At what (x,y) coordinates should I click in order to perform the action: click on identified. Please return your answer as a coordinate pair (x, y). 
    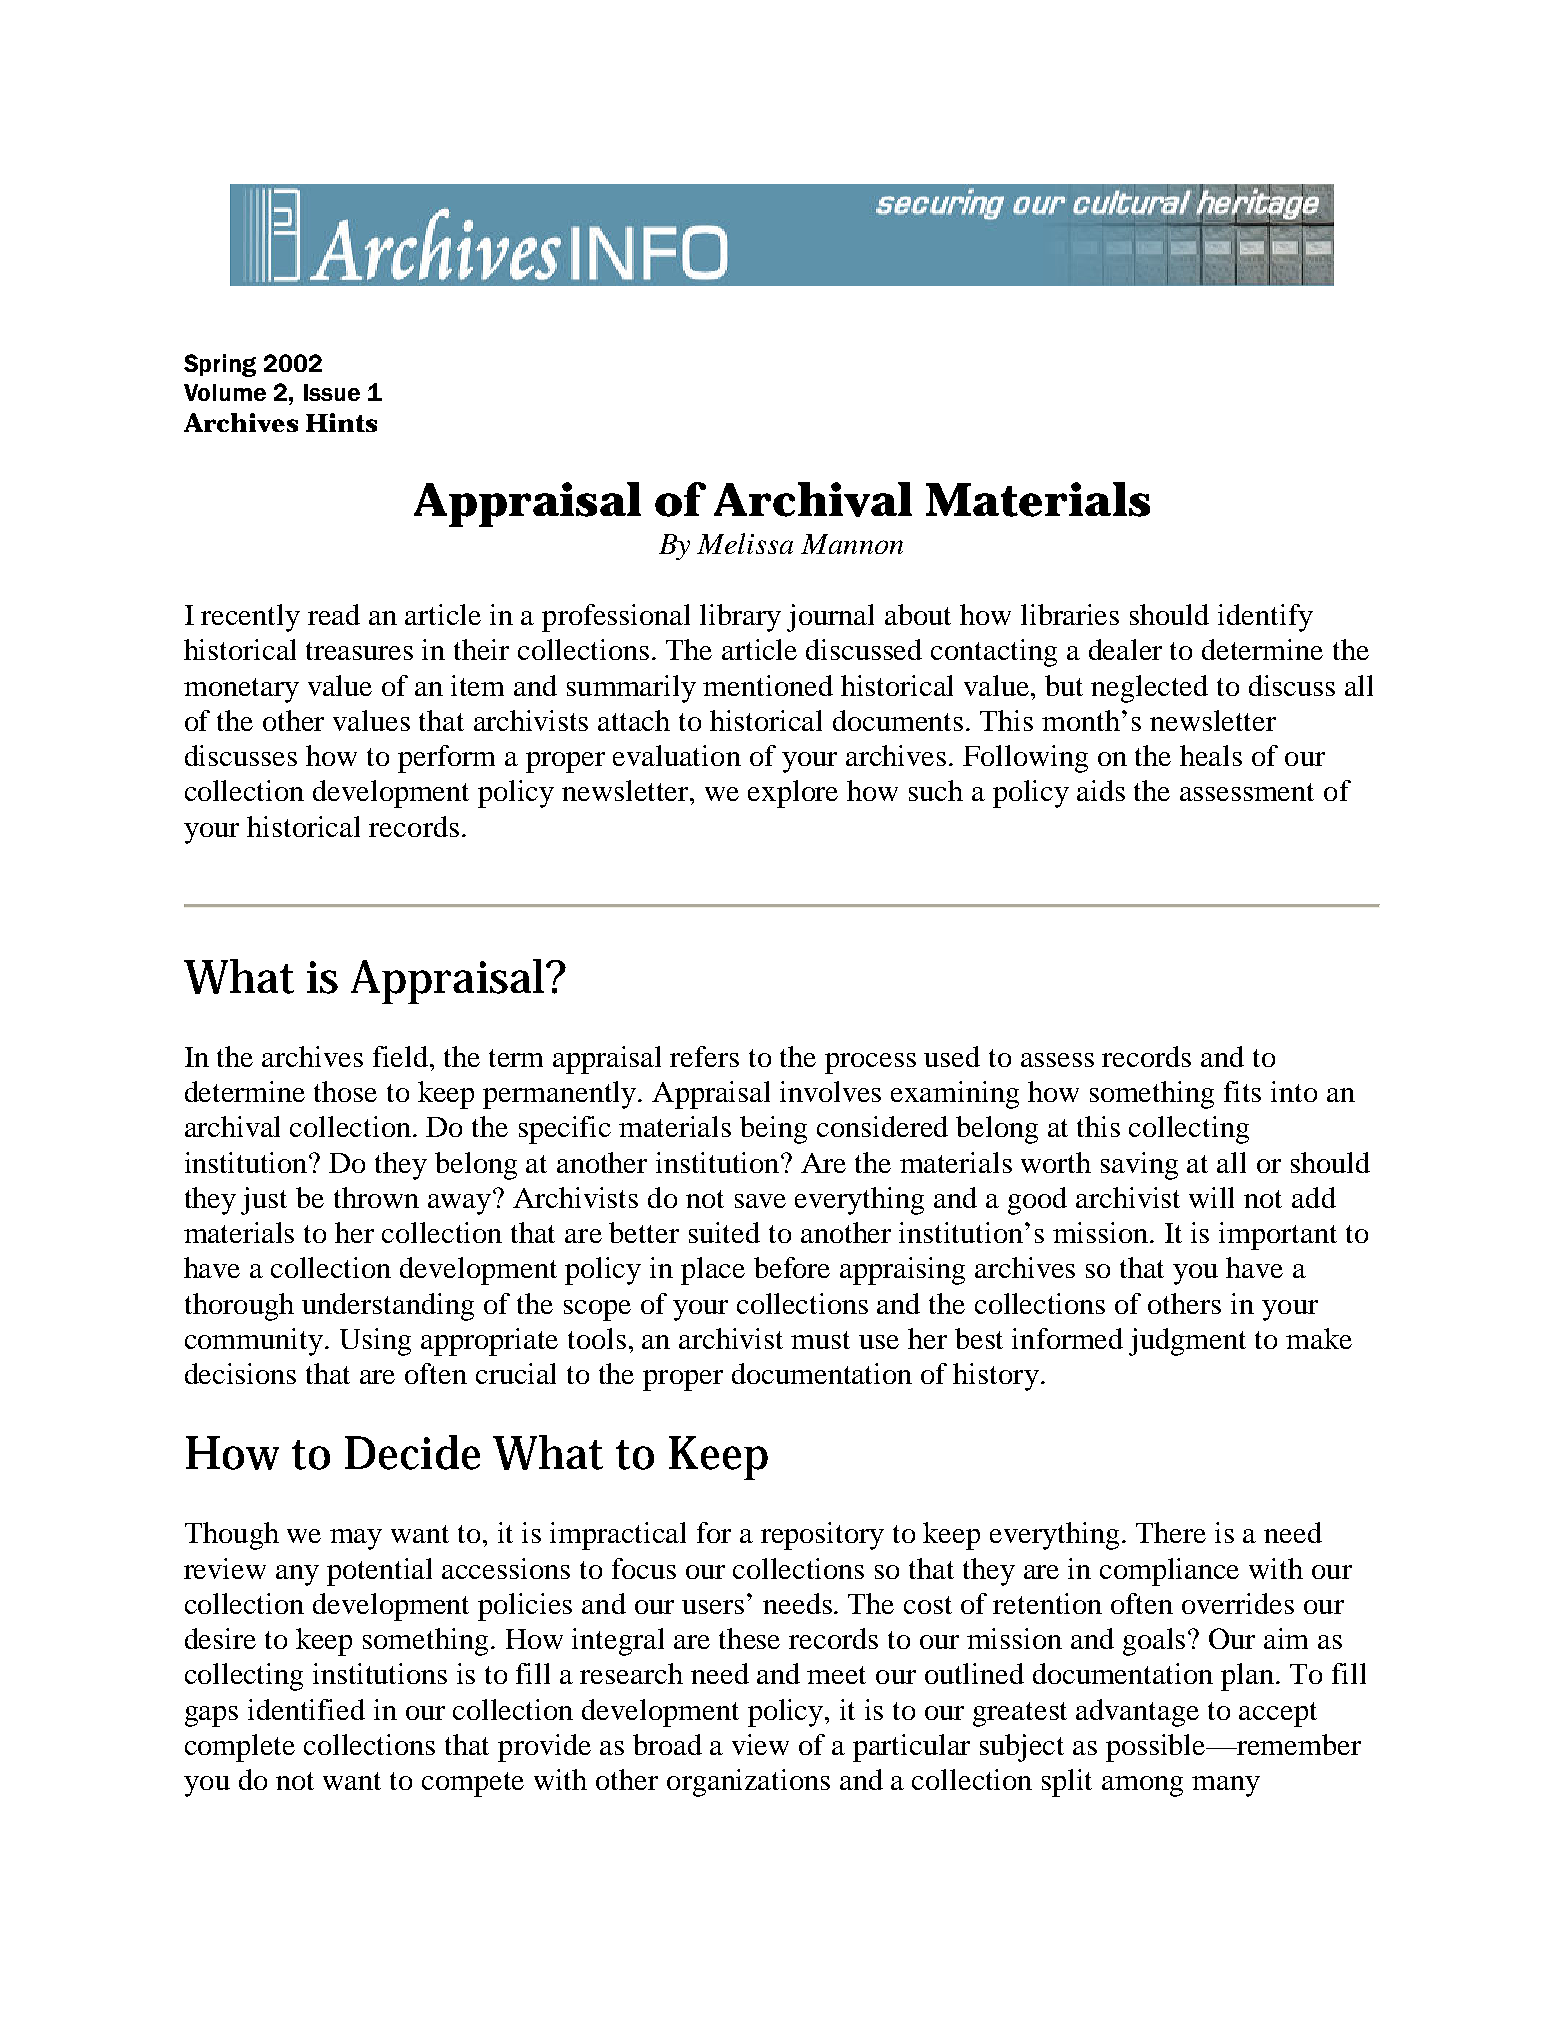
    Looking at the image, I should click on (306, 1709).
